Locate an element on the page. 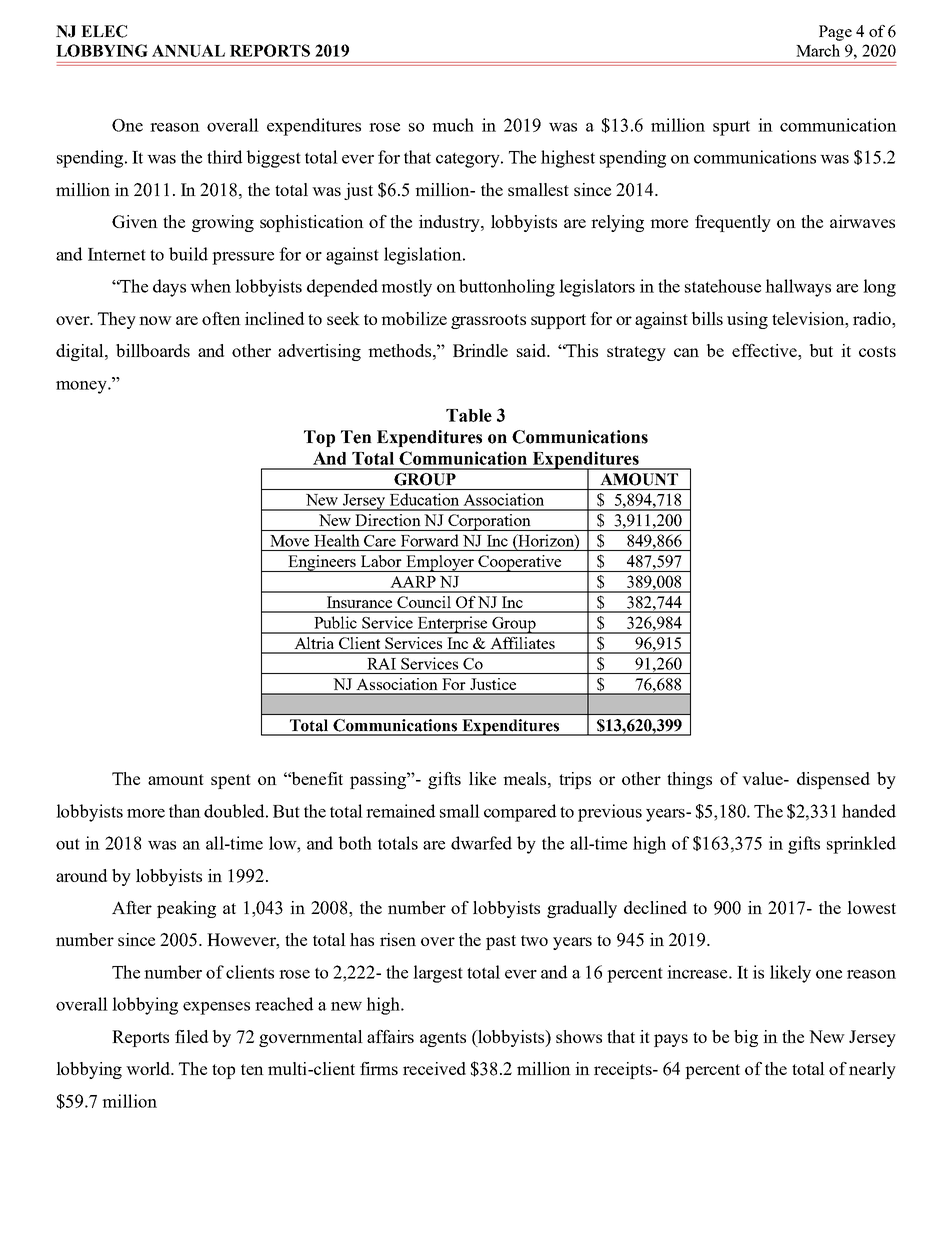  spent is located at coordinates (231, 781).
